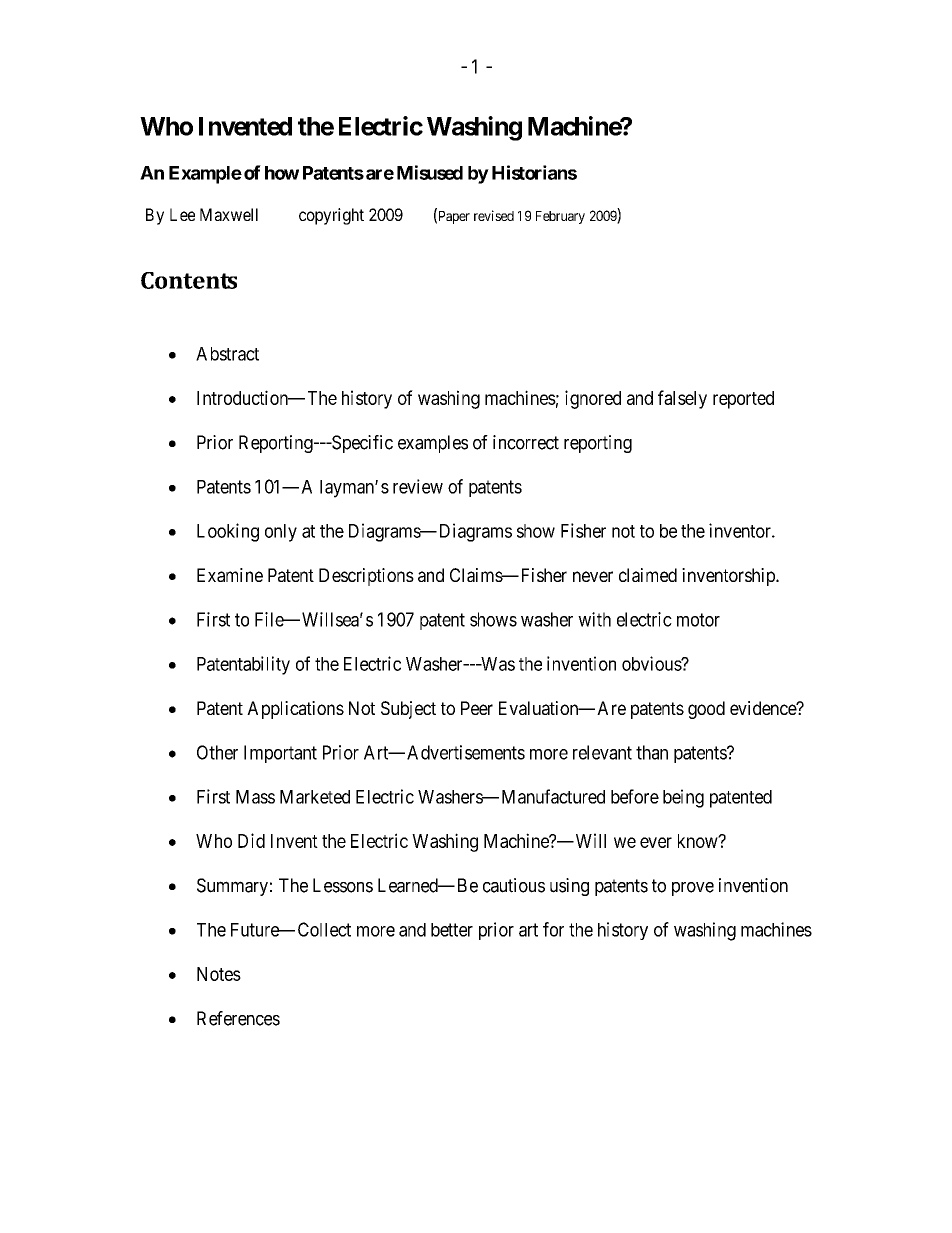  What do you see at coordinates (560, 217) in the image?
I see `February` at bounding box center [560, 217].
